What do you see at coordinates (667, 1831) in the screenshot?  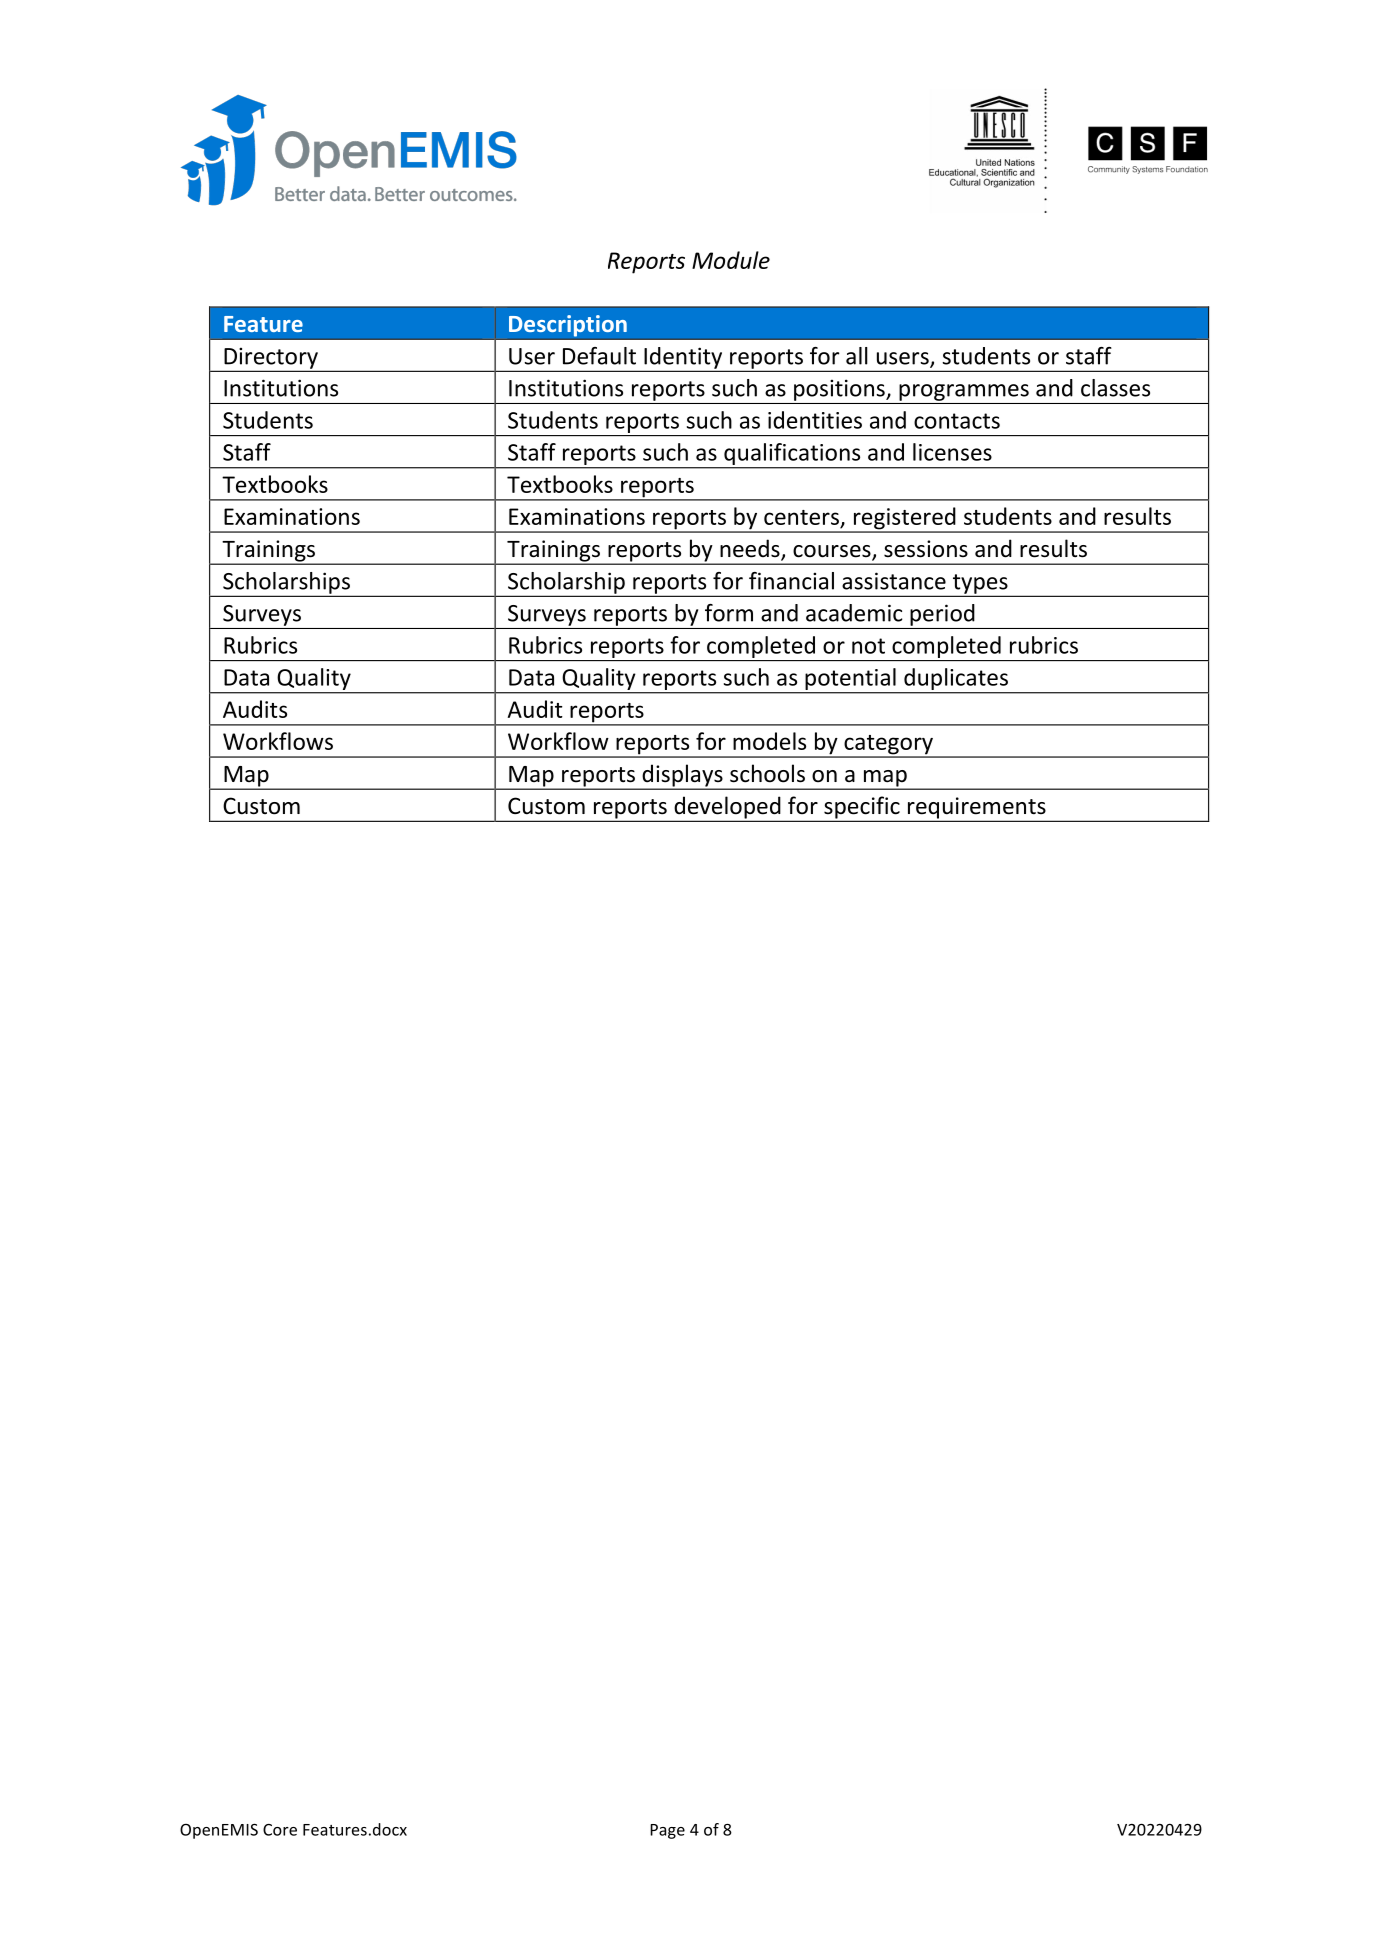 I see `Page` at bounding box center [667, 1831].
